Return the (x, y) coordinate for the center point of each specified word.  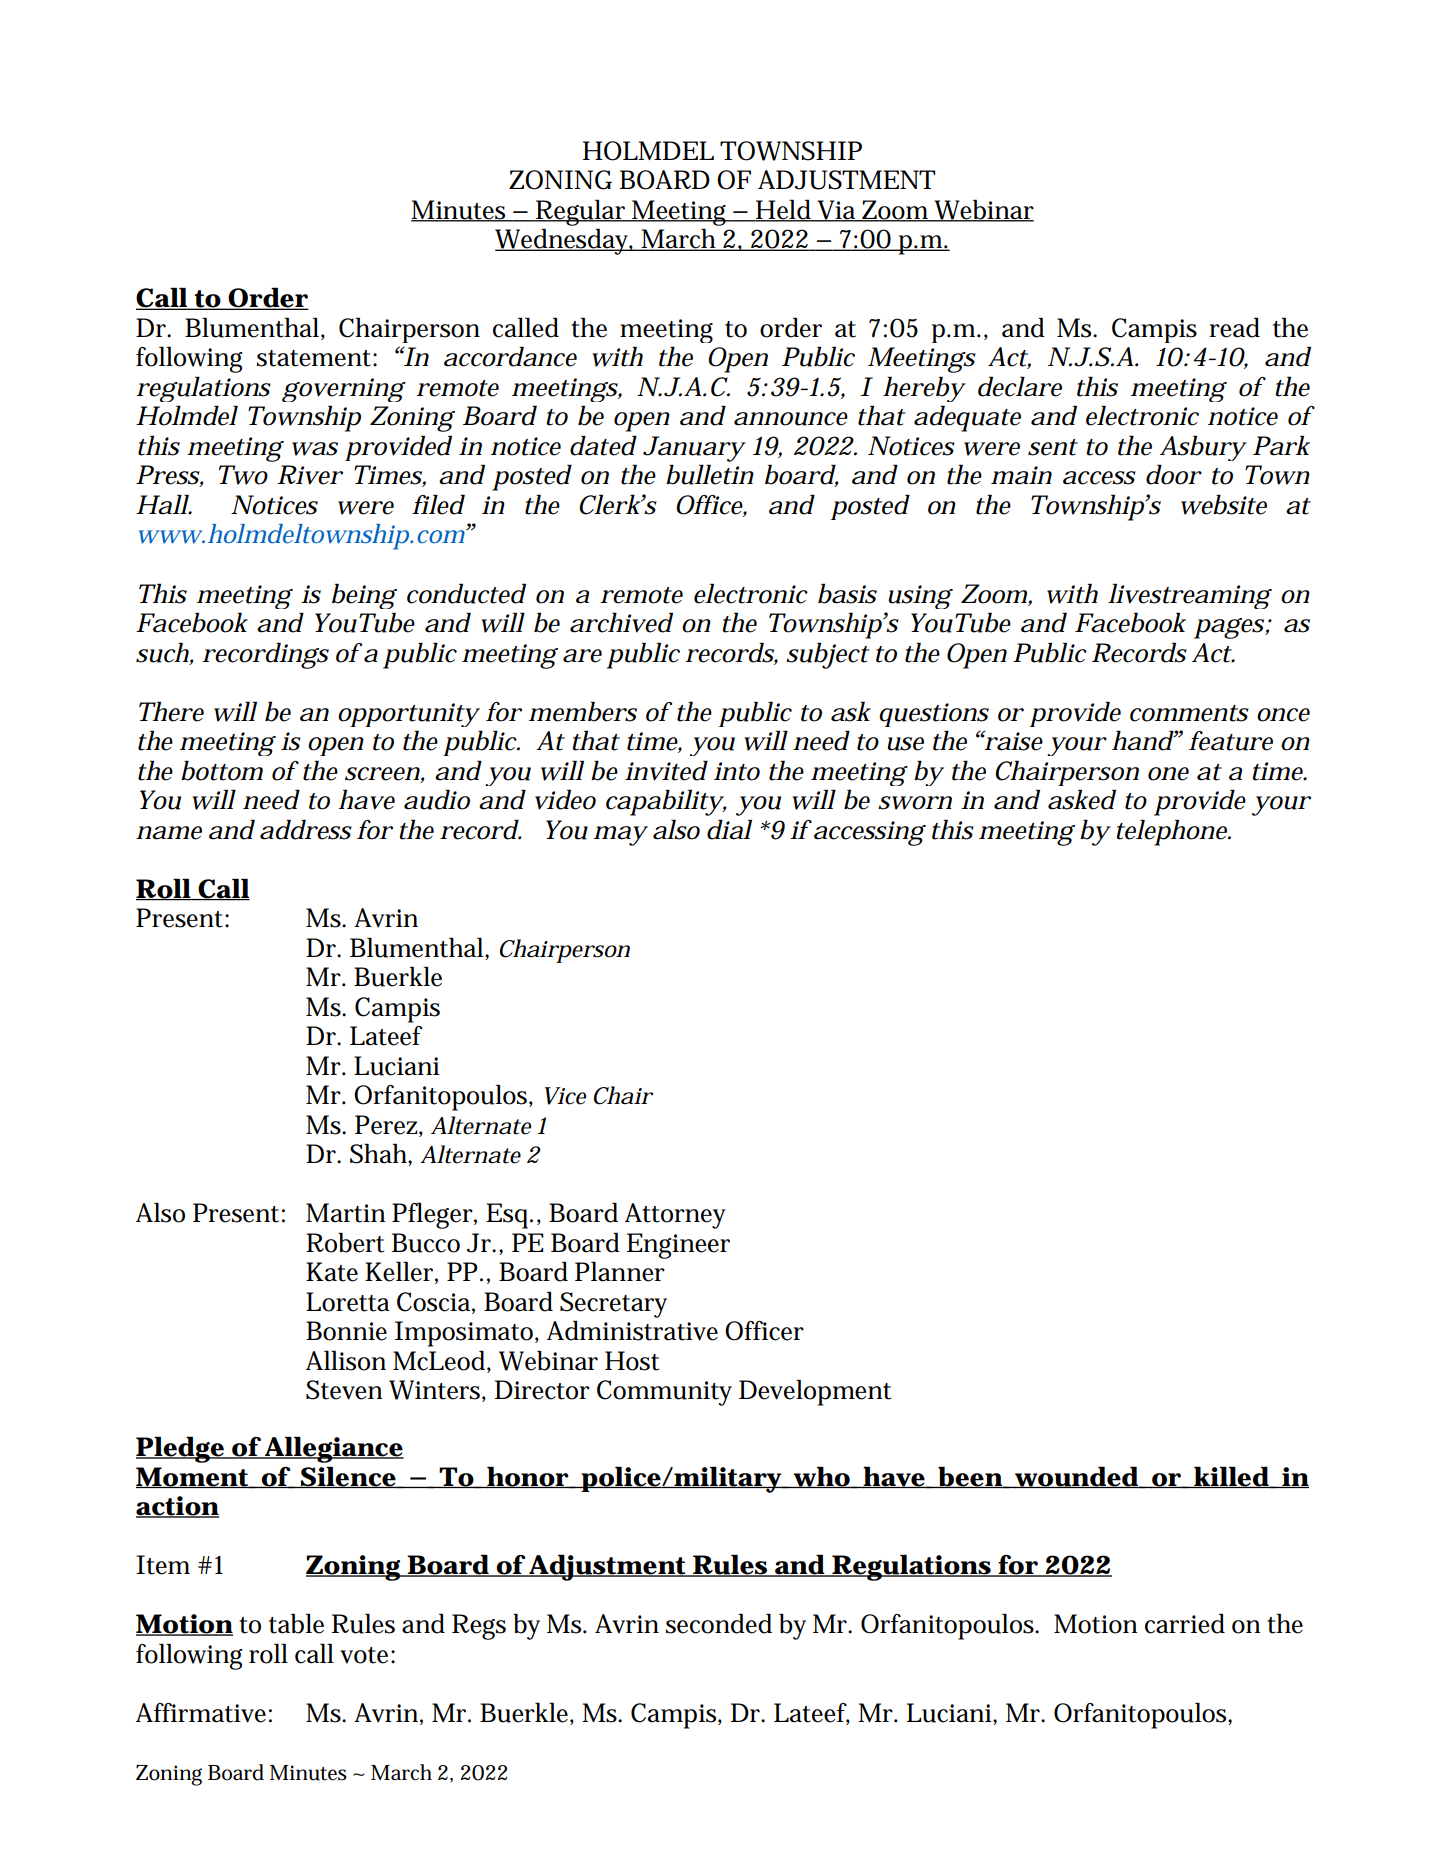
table (296, 1623)
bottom (222, 770)
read (1234, 327)
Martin (345, 1213)
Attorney (675, 1216)
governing (343, 390)
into (737, 771)
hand (1143, 740)
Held (784, 210)
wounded (1076, 1477)
